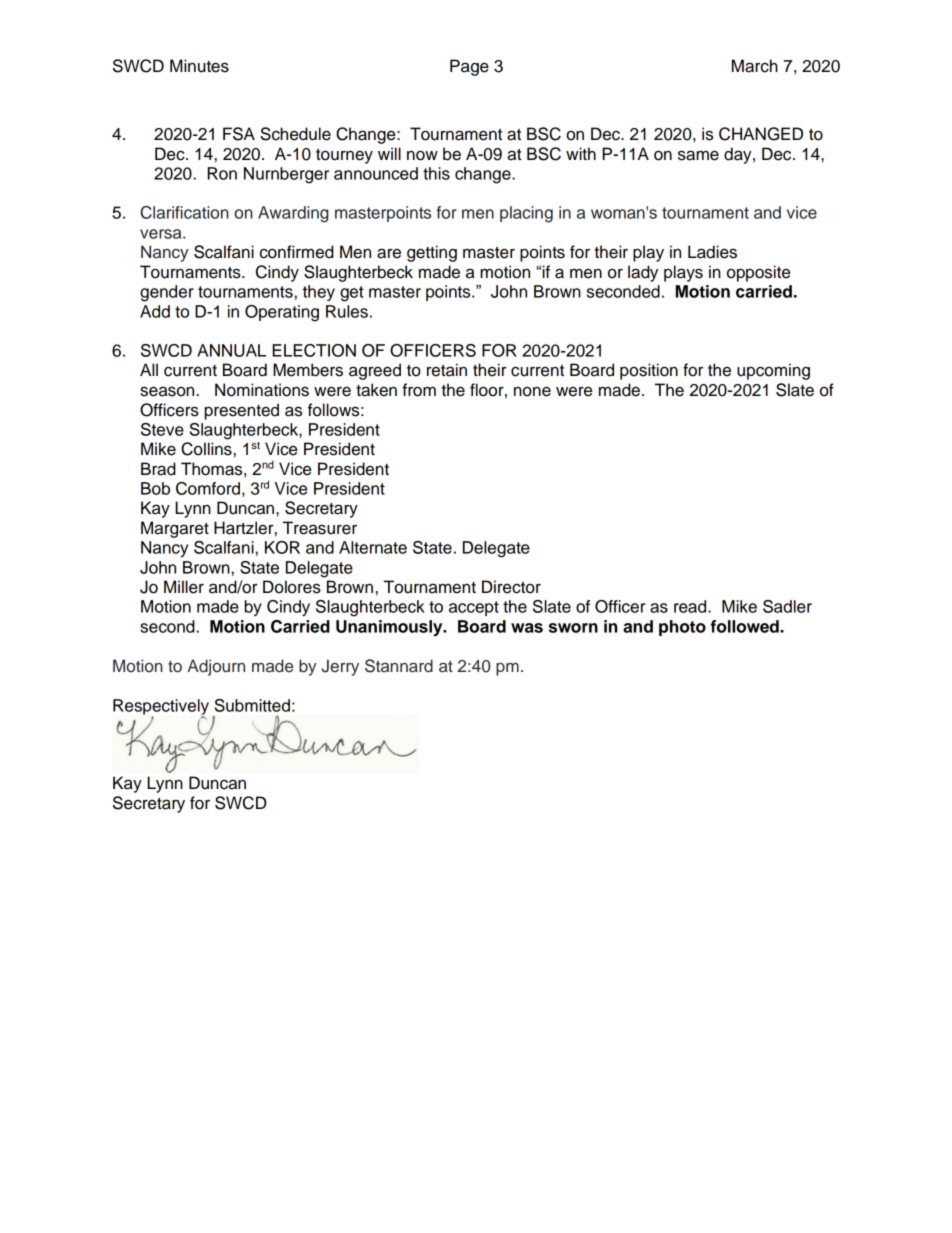 The height and width of the page is (1233, 952). I want to click on Submitted, so click(252, 705).
